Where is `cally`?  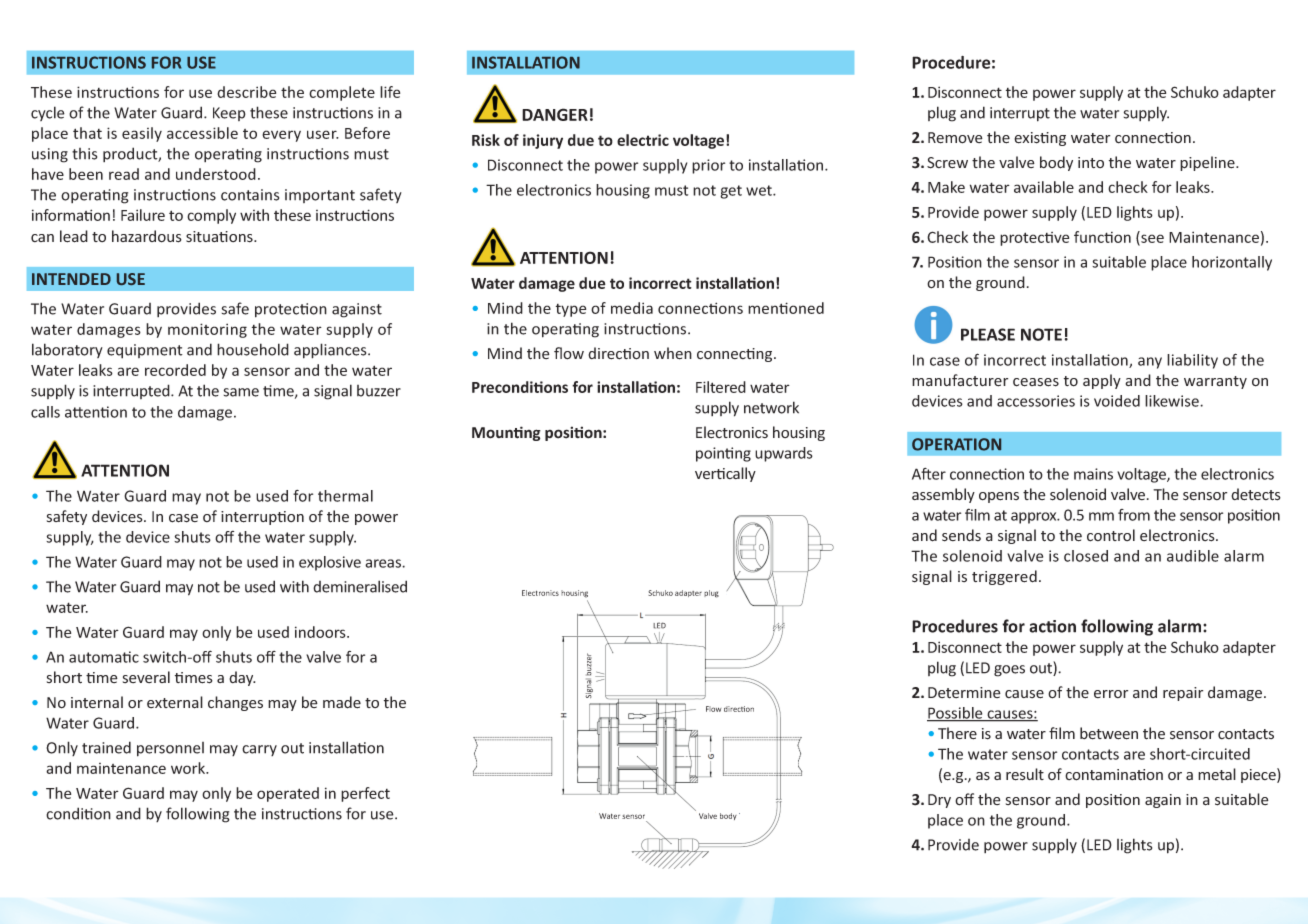
cally is located at coordinates (741, 474).
